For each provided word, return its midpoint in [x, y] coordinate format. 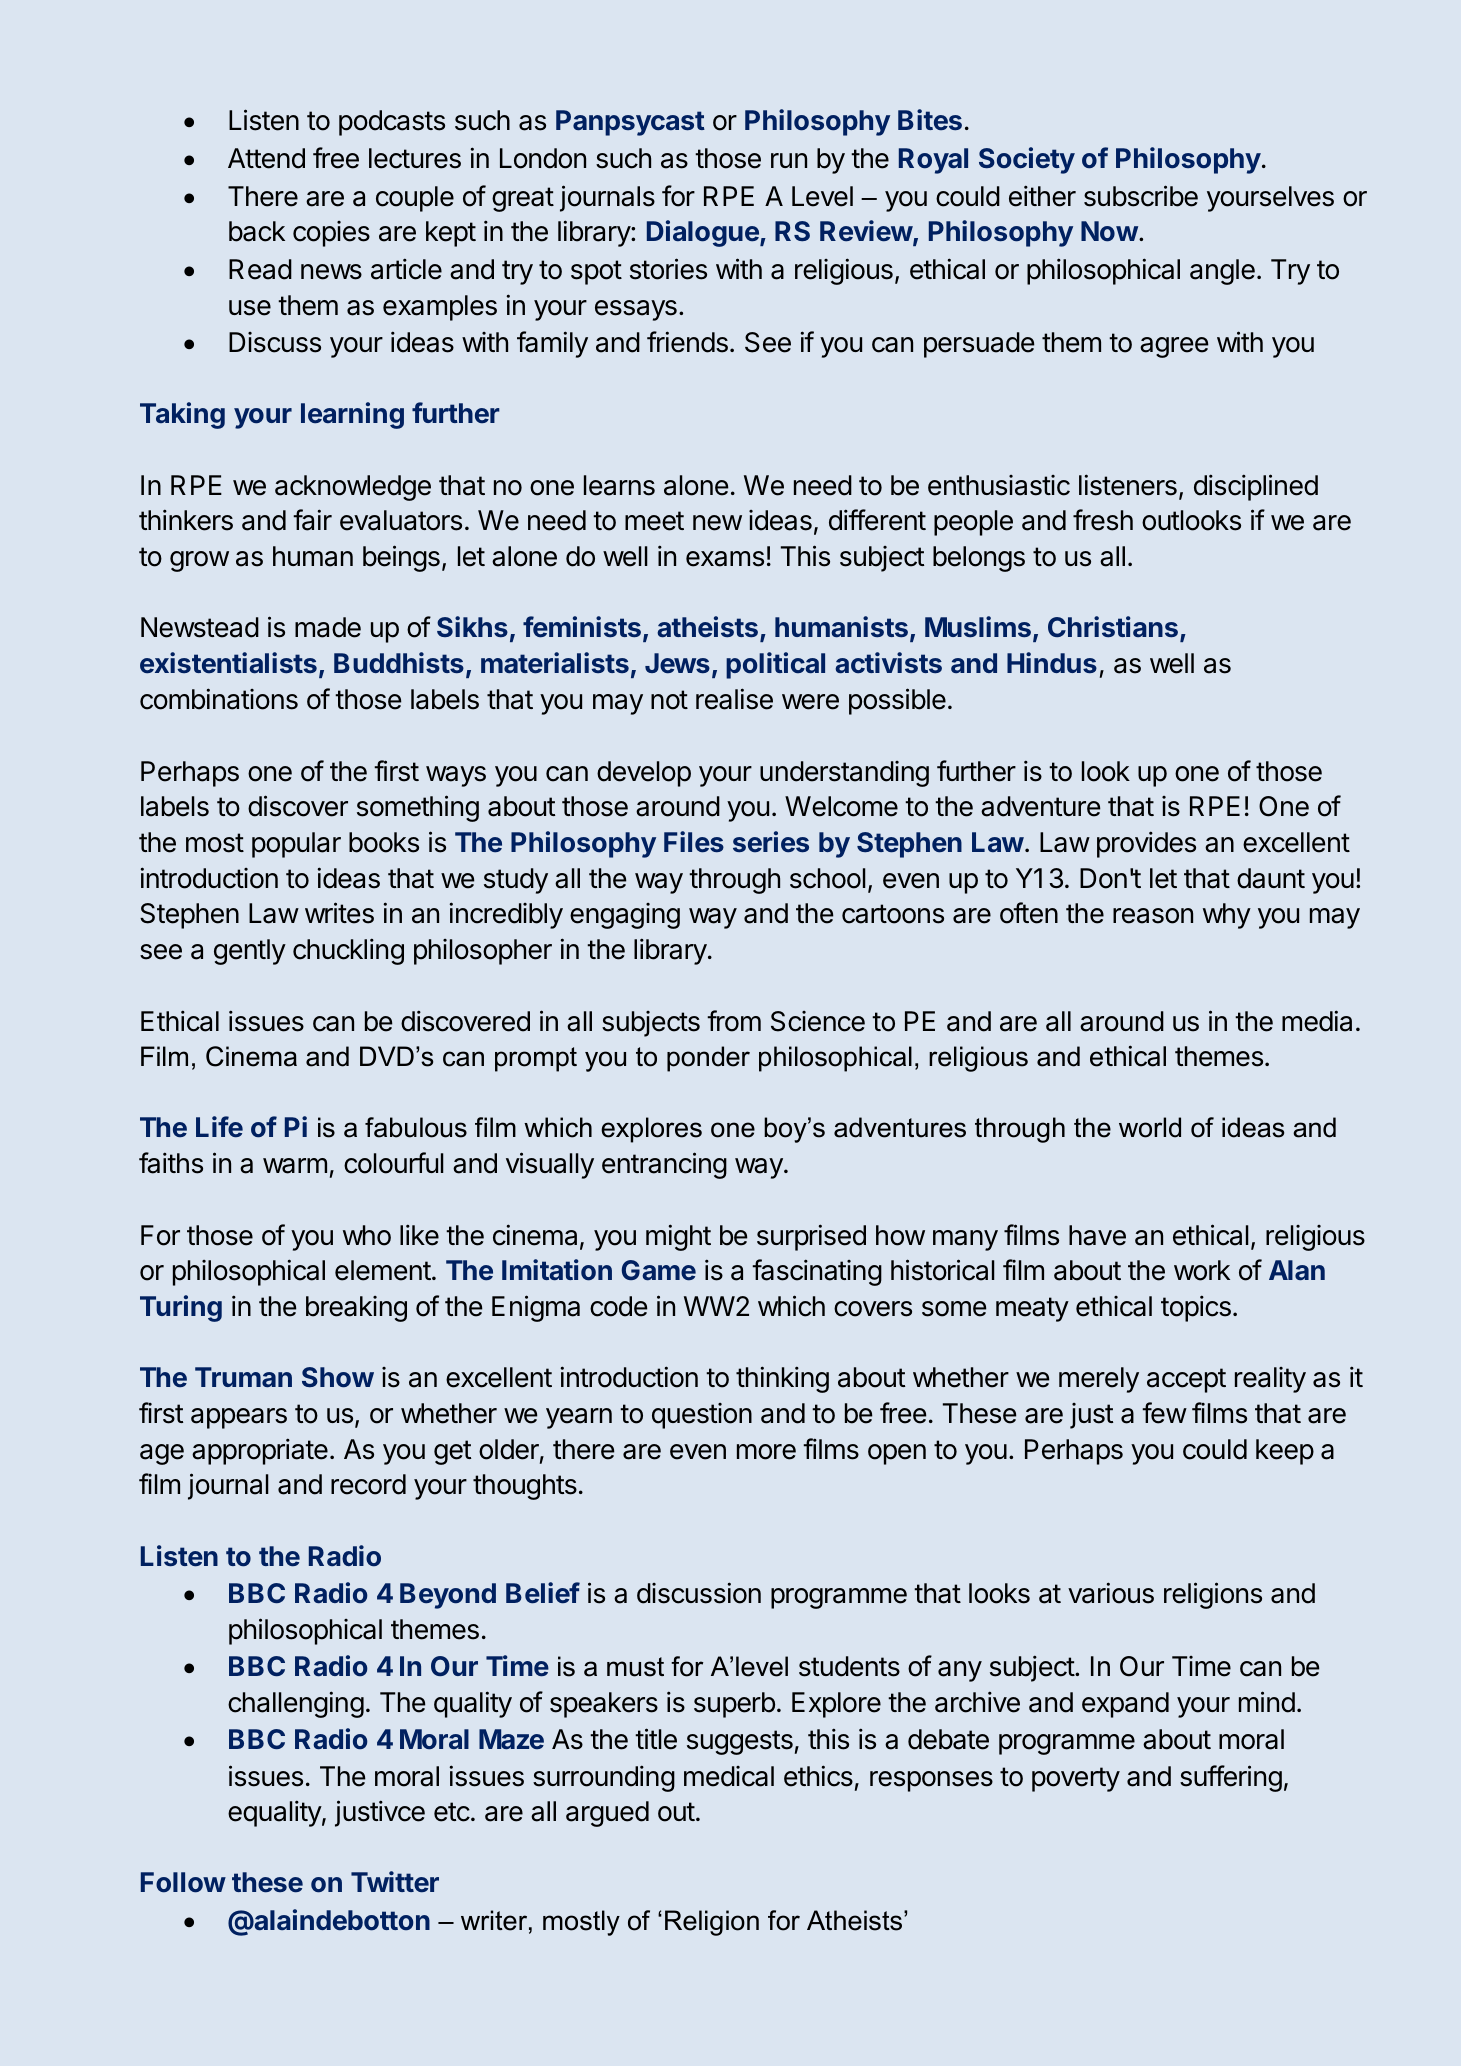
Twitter [395, 1882]
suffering [1231, 1778]
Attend [266, 158]
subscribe [1141, 196]
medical [729, 1776]
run [789, 160]
